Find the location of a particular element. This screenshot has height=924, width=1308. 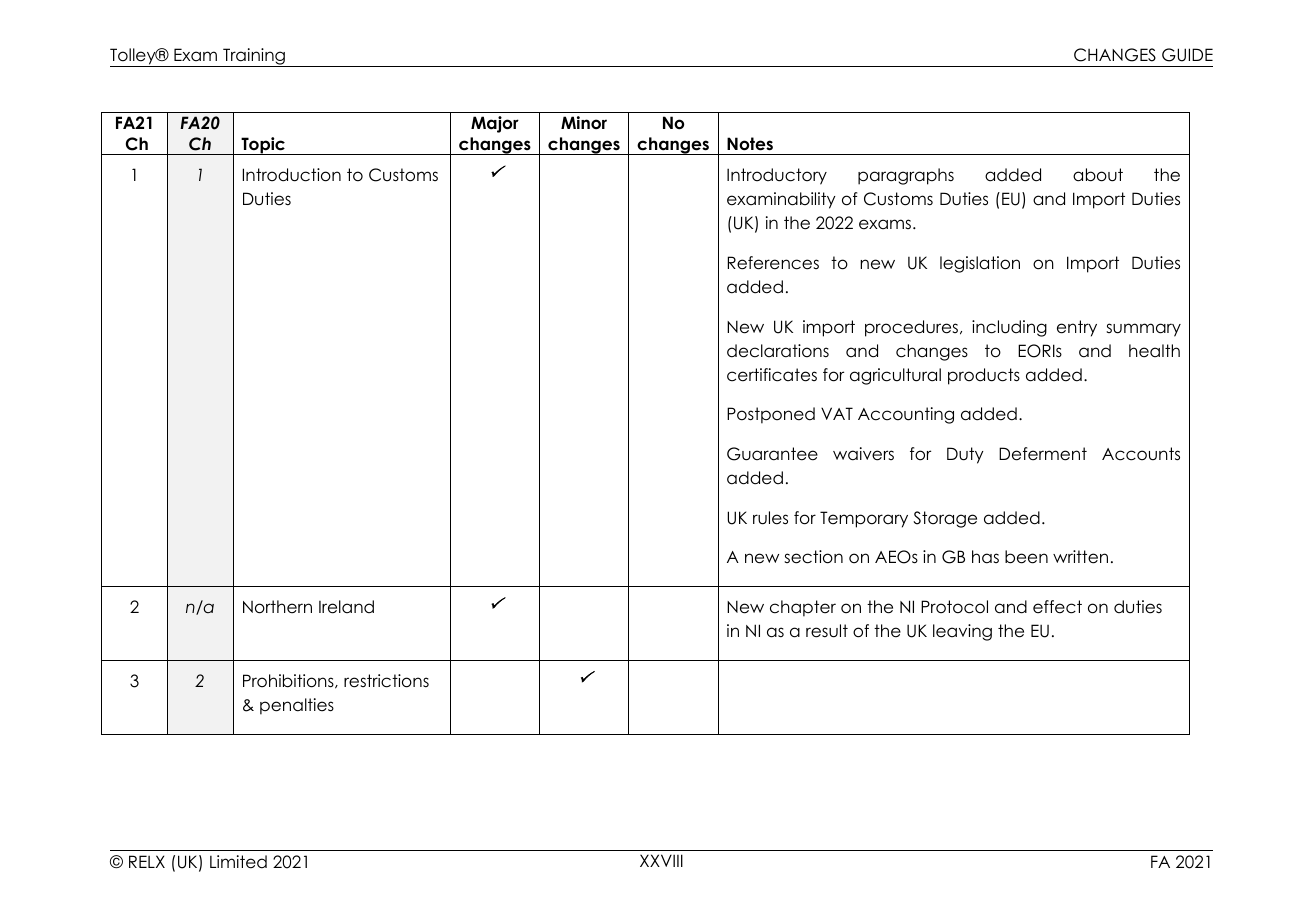

Minor is located at coordinates (584, 122).
